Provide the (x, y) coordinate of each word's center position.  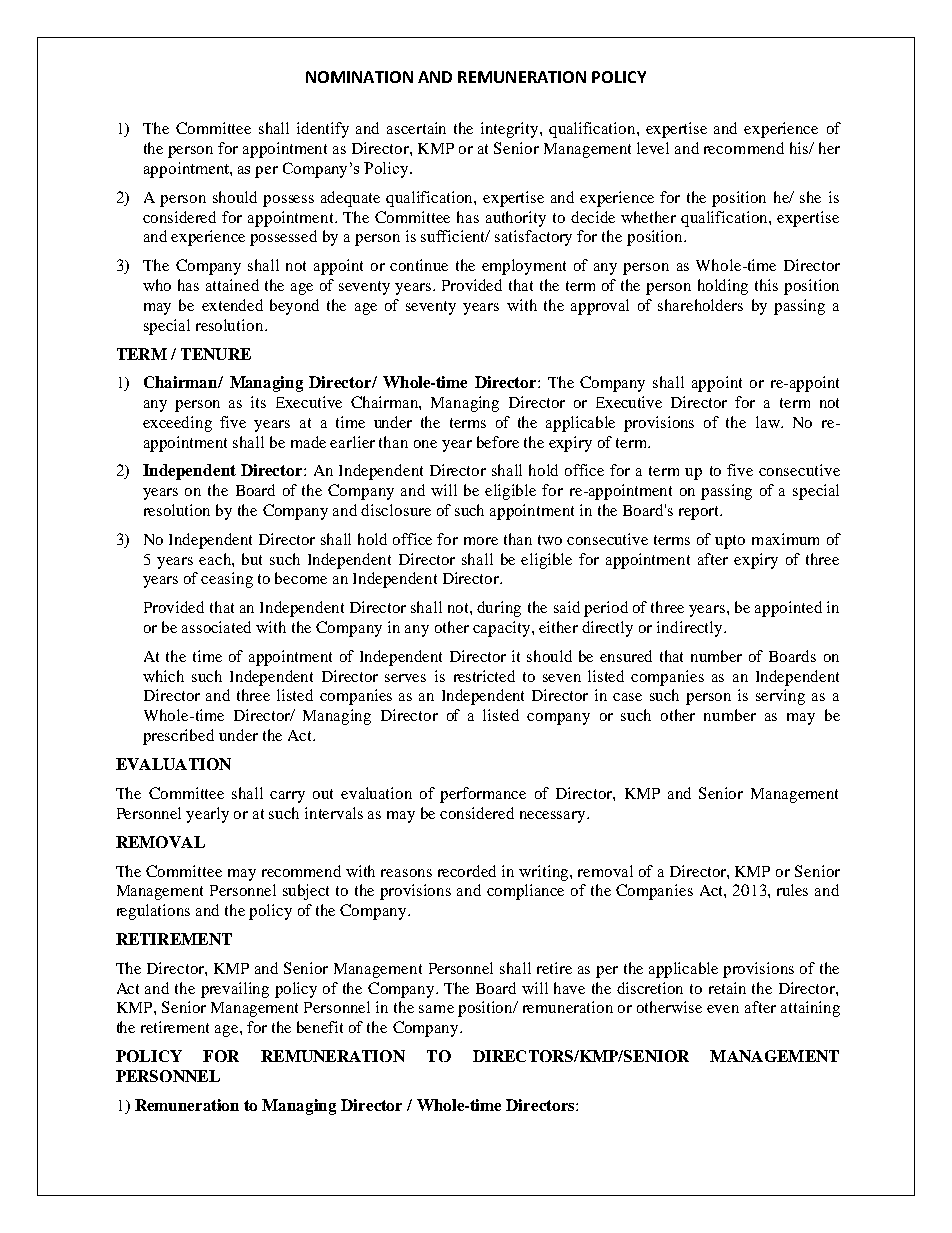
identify (323, 130)
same (436, 1009)
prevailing (235, 990)
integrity (511, 130)
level (653, 148)
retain (727, 988)
